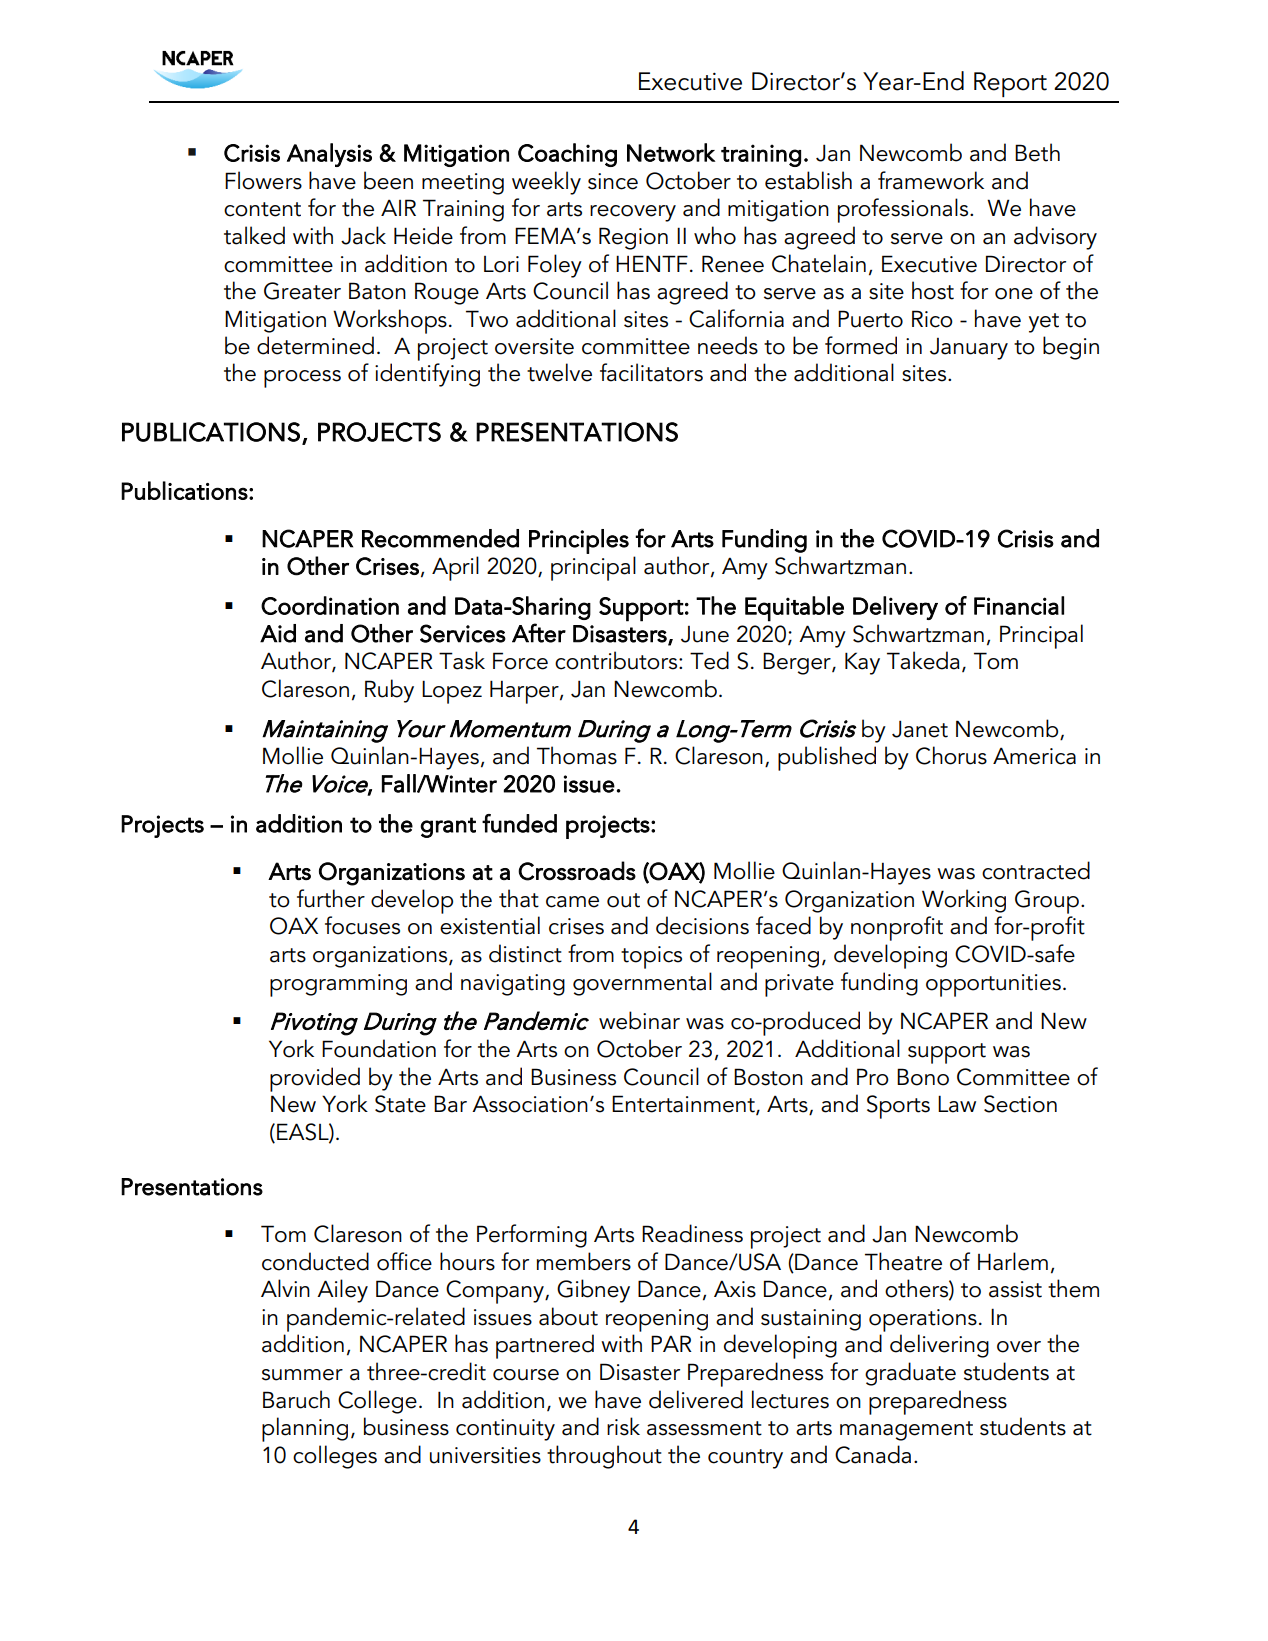 This image has height=1641, width=1268. What do you see at coordinates (702, 925) in the image?
I see `decisions` at bounding box center [702, 925].
